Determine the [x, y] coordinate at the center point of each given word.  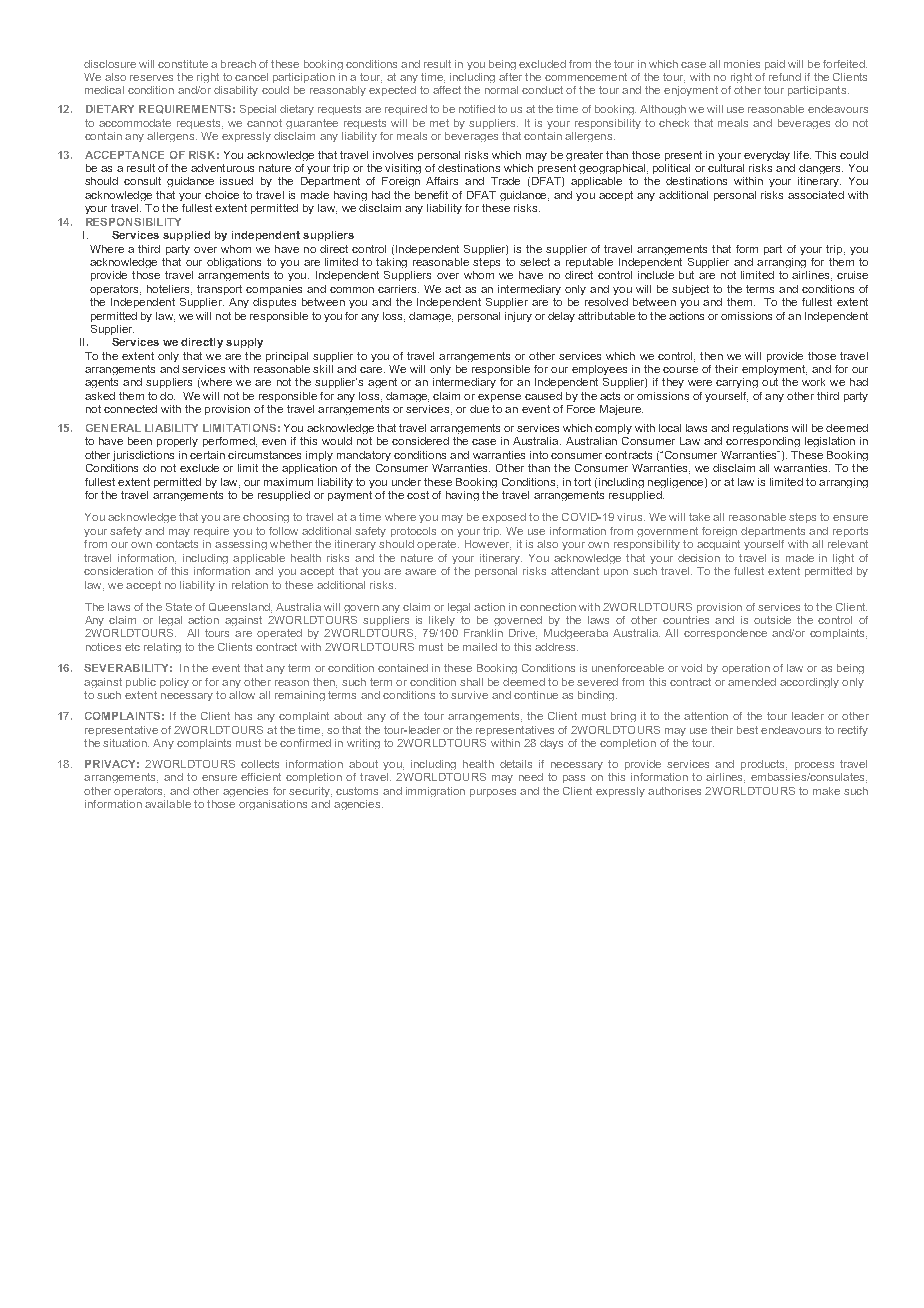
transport [219, 290]
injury [518, 317]
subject [690, 290]
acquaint [718, 545]
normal [501, 90]
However [488, 545]
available [168, 804]
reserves [151, 78]
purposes [493, 793]
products [764, 765]
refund [785, 77]
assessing [241, 545]
